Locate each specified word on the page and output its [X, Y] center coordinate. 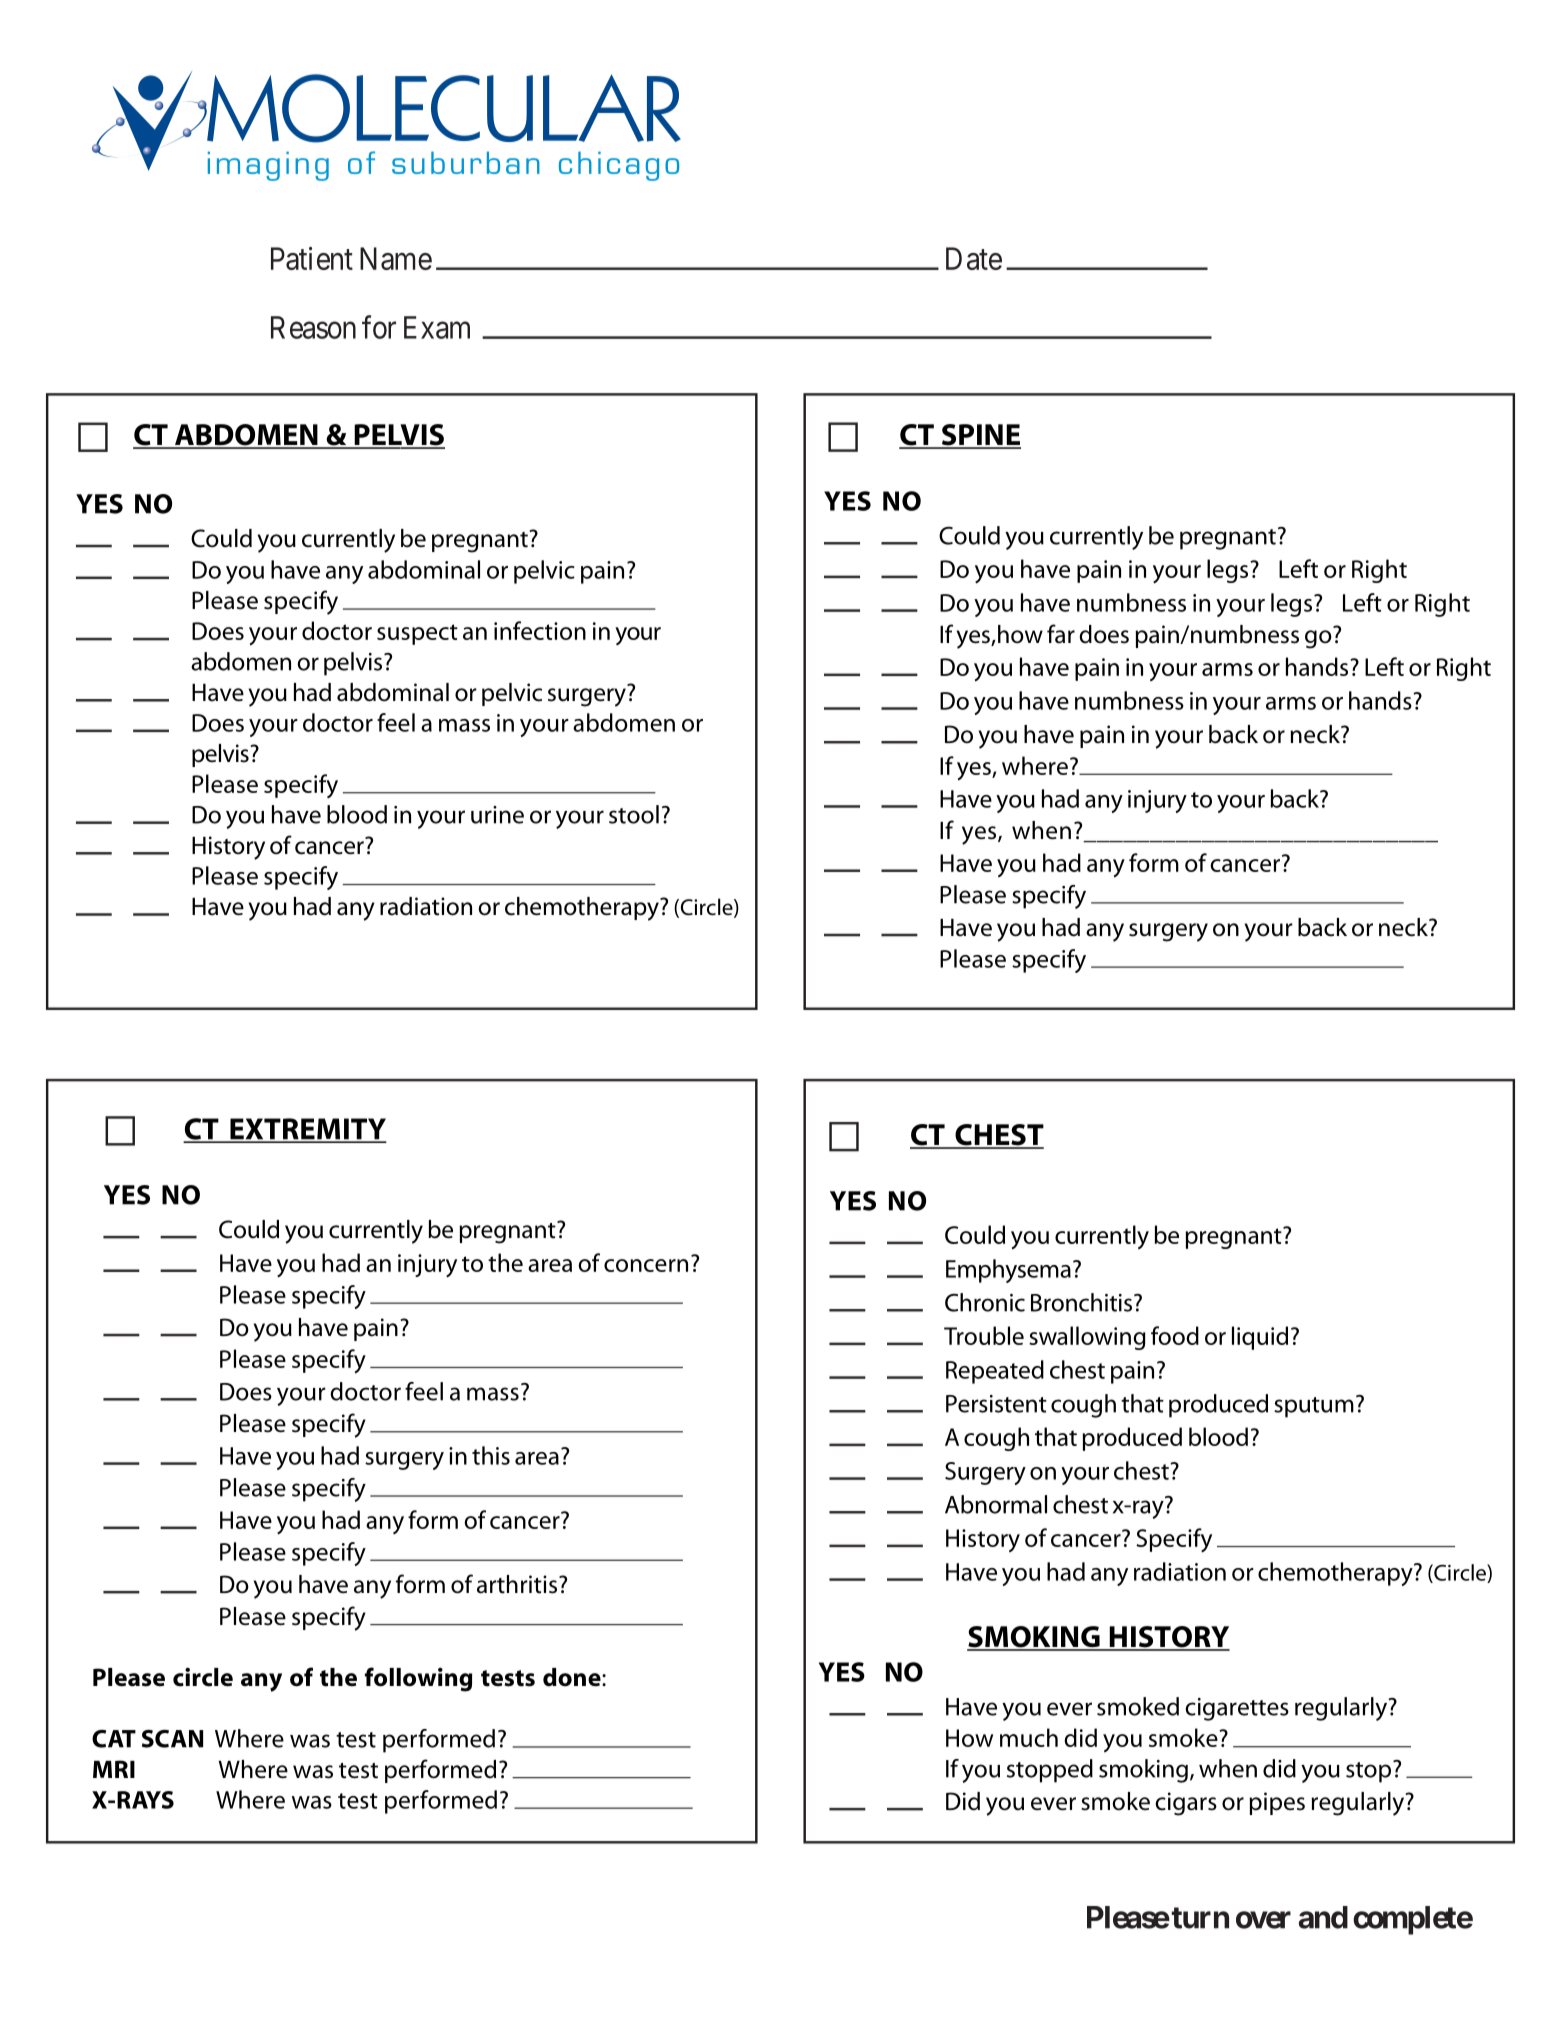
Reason [313, 327]
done [573, 1677]
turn [1200, 1918]
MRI [114, 1769]
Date [974, 258]
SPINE [980, 436]
